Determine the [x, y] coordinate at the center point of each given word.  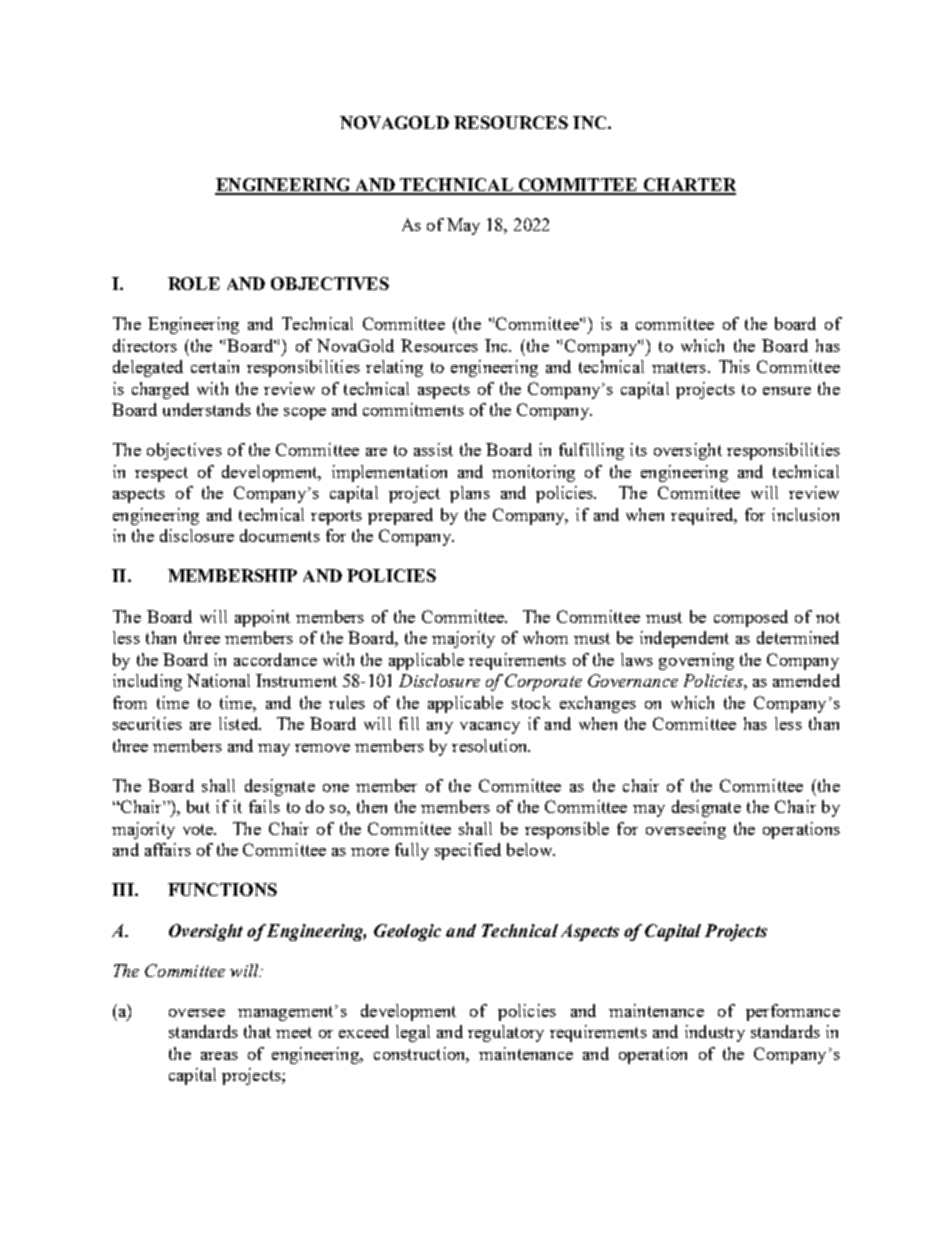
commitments [413, 409]
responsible [567, 830]
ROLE [194, 283]
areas [219, 1056]
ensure [787, 391]
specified [468, 851]
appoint [262, 618]
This [734, 366]
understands [207, 409]
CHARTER [688, 186]
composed [751, 618]
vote [199, 829]
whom [545, 637]
